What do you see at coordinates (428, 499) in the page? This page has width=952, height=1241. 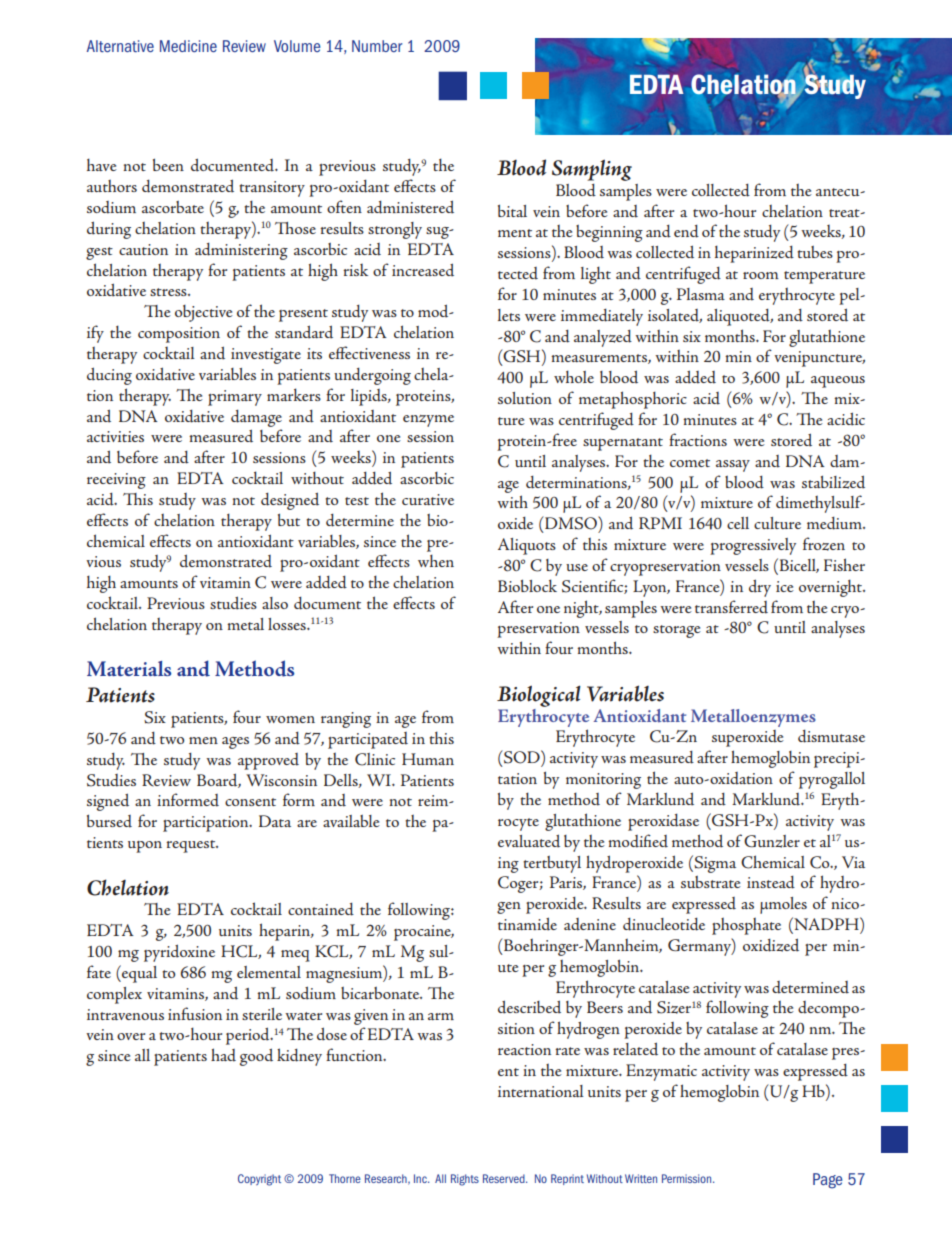 I see `curative` at bounding box center [428, 499].
